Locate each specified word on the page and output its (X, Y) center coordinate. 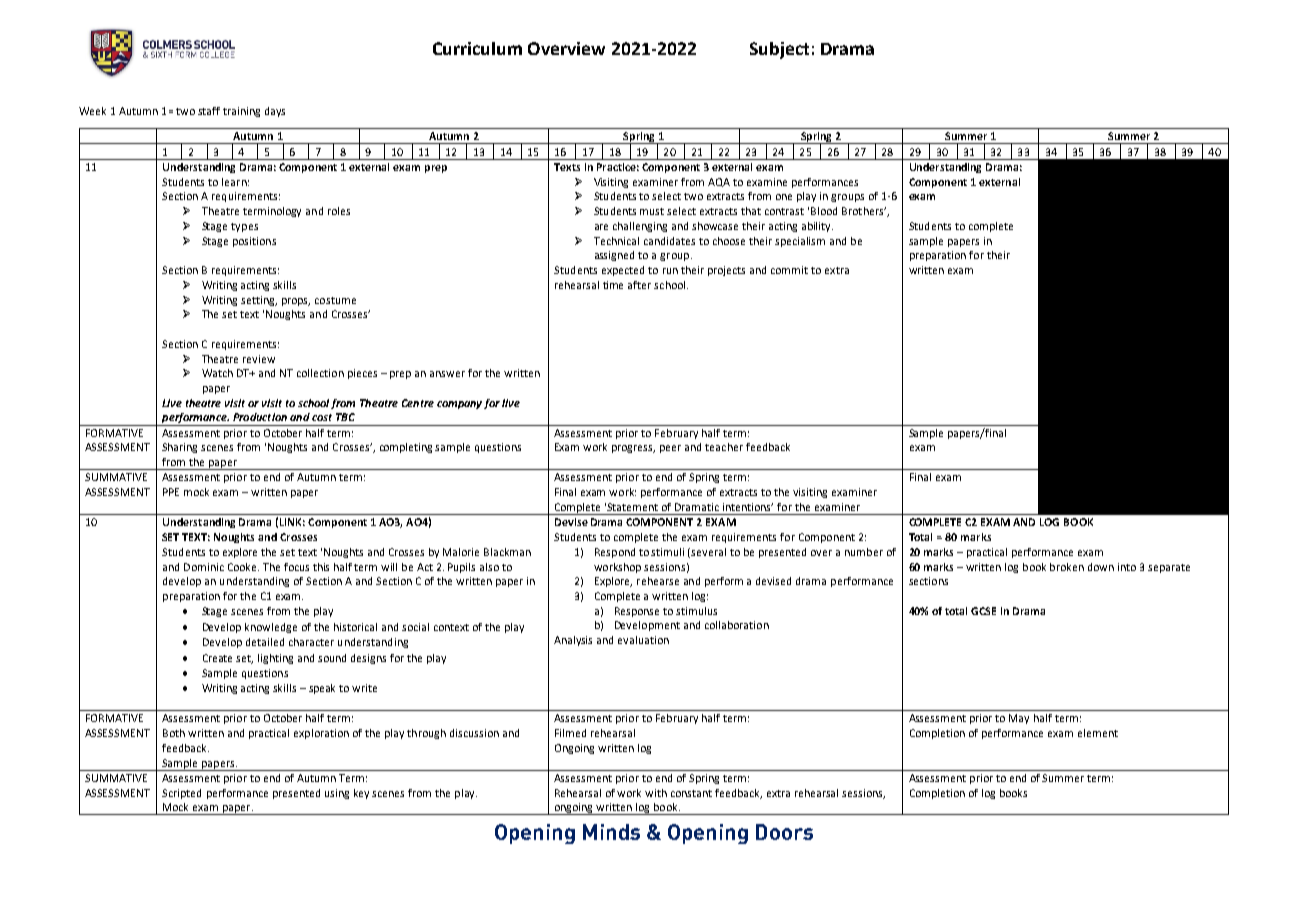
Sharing (179, 448)
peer (670, 449)
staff (209, 111)
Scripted (181, 794)
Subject (779, 50)
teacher (724, 447)
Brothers (864, 211)
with (656, 793)
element (1098, 733)
